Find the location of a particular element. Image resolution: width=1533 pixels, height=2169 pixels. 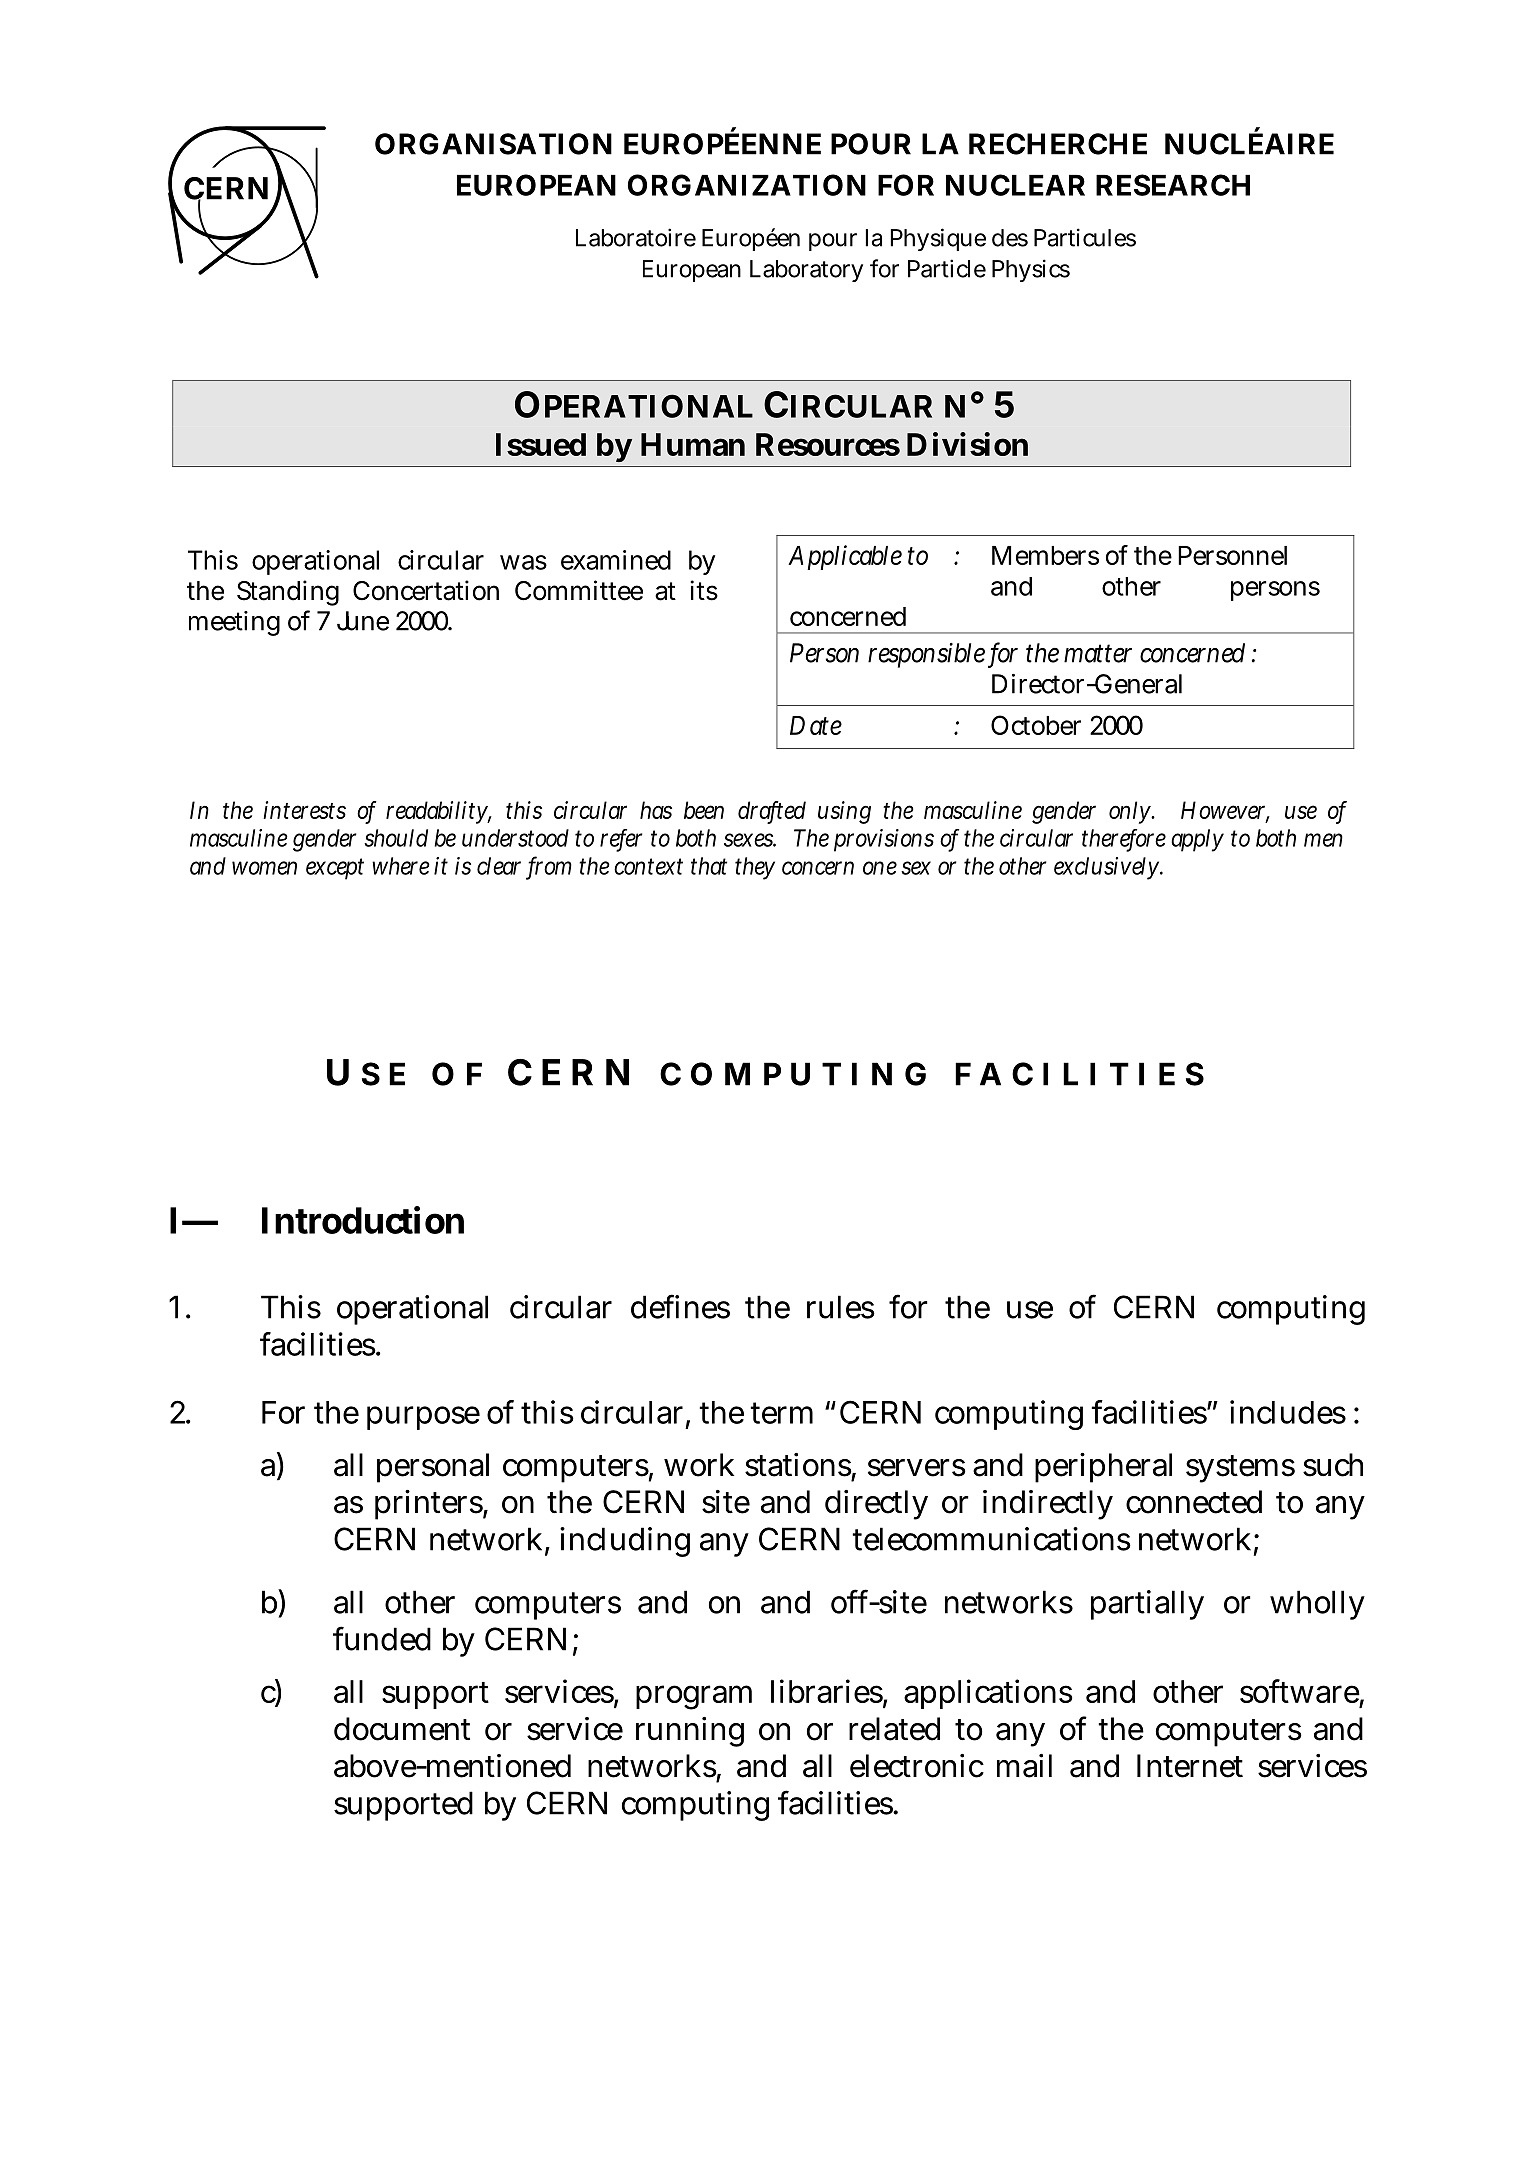

RESEARCH is located at coordinates (1173, 185).
